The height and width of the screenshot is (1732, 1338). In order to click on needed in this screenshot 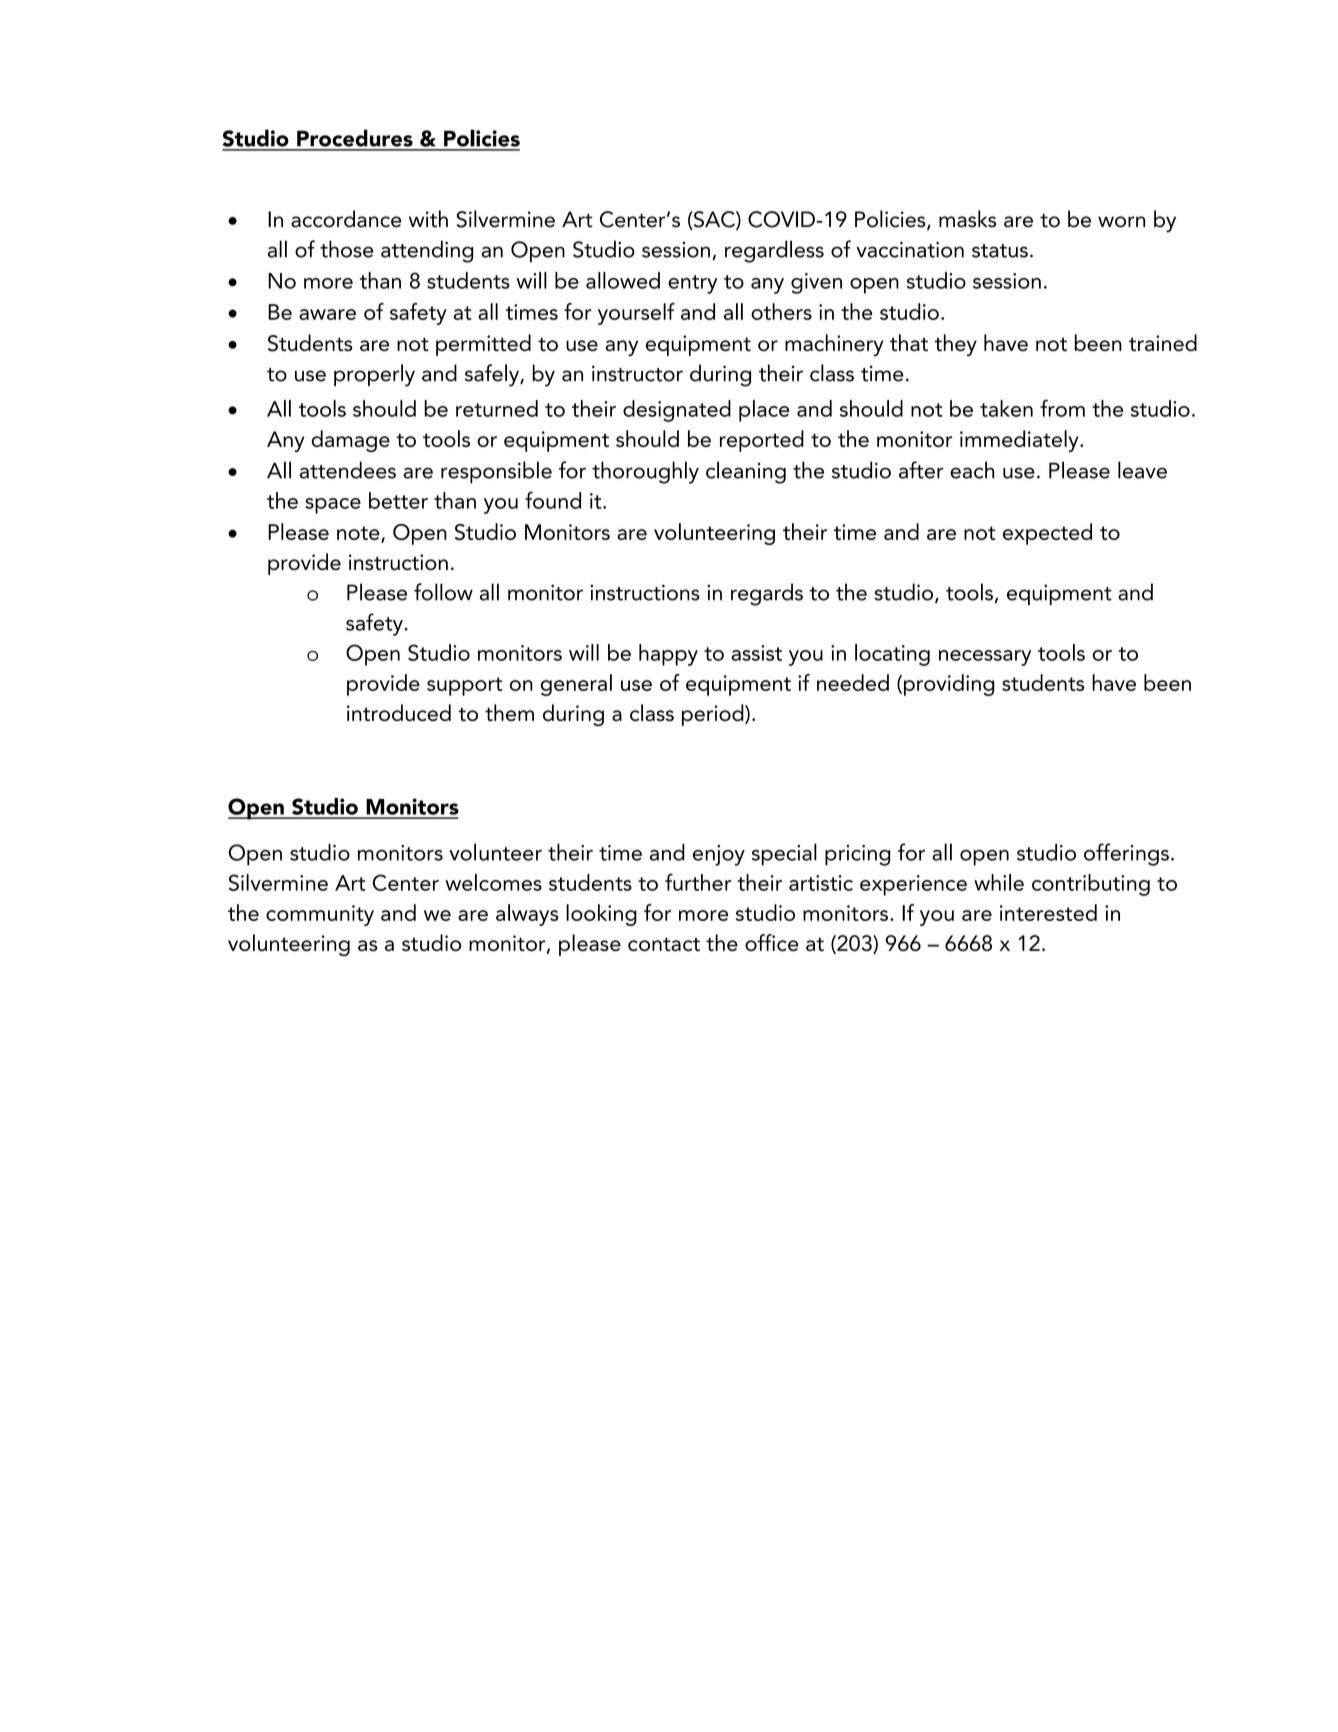, I will do `click(853, 682)`.
